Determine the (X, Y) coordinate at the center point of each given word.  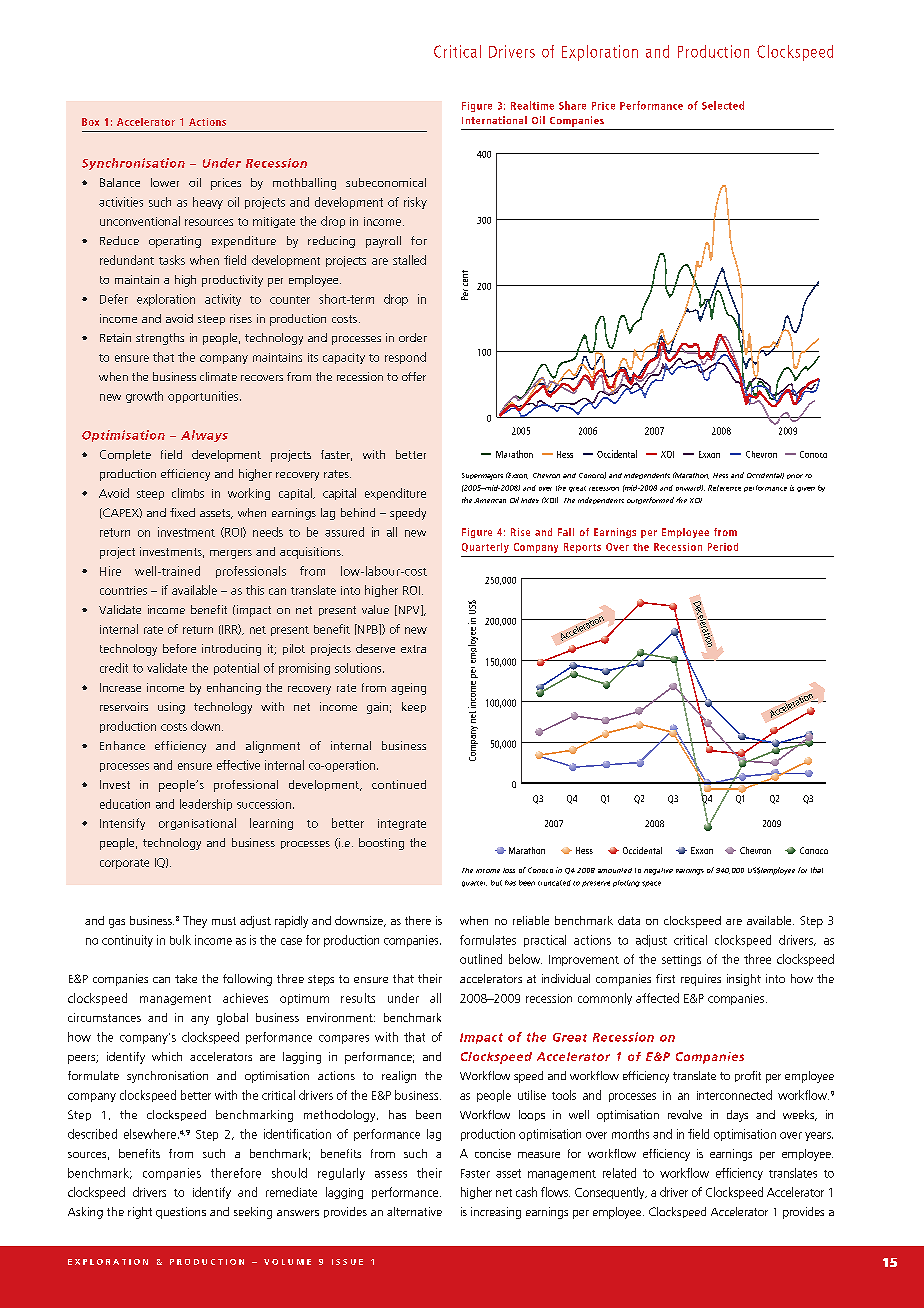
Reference (724, 488)
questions (181, 1213)
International (494, 120)
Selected (723, 105)
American (490, 500)
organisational (197, 824)
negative (658, 871)
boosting (381, 844)
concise (493, 1153)
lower (165, 182)
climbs (188, 493)
